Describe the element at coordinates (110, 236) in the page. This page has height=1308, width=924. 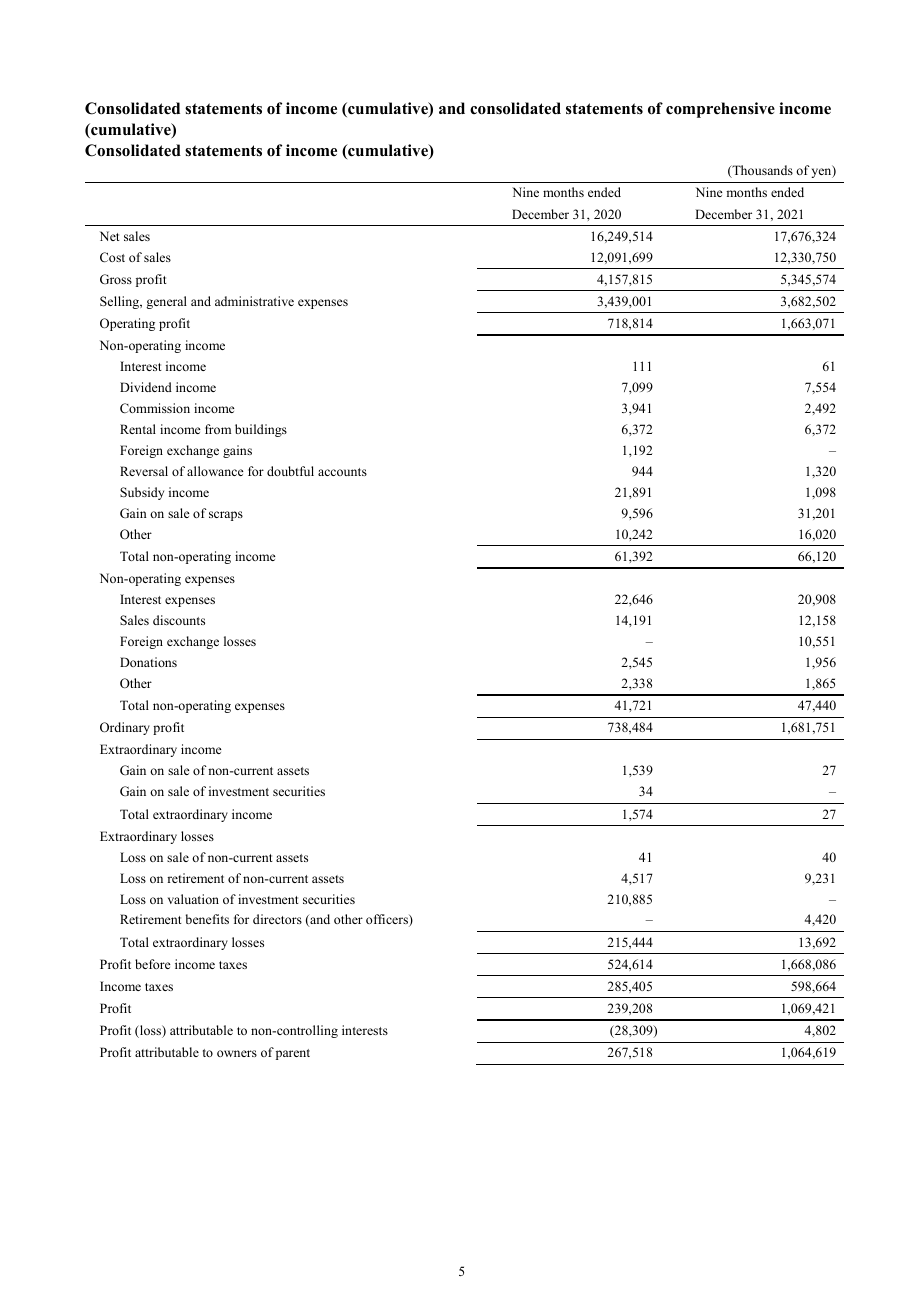
I see `Net` at that location.
